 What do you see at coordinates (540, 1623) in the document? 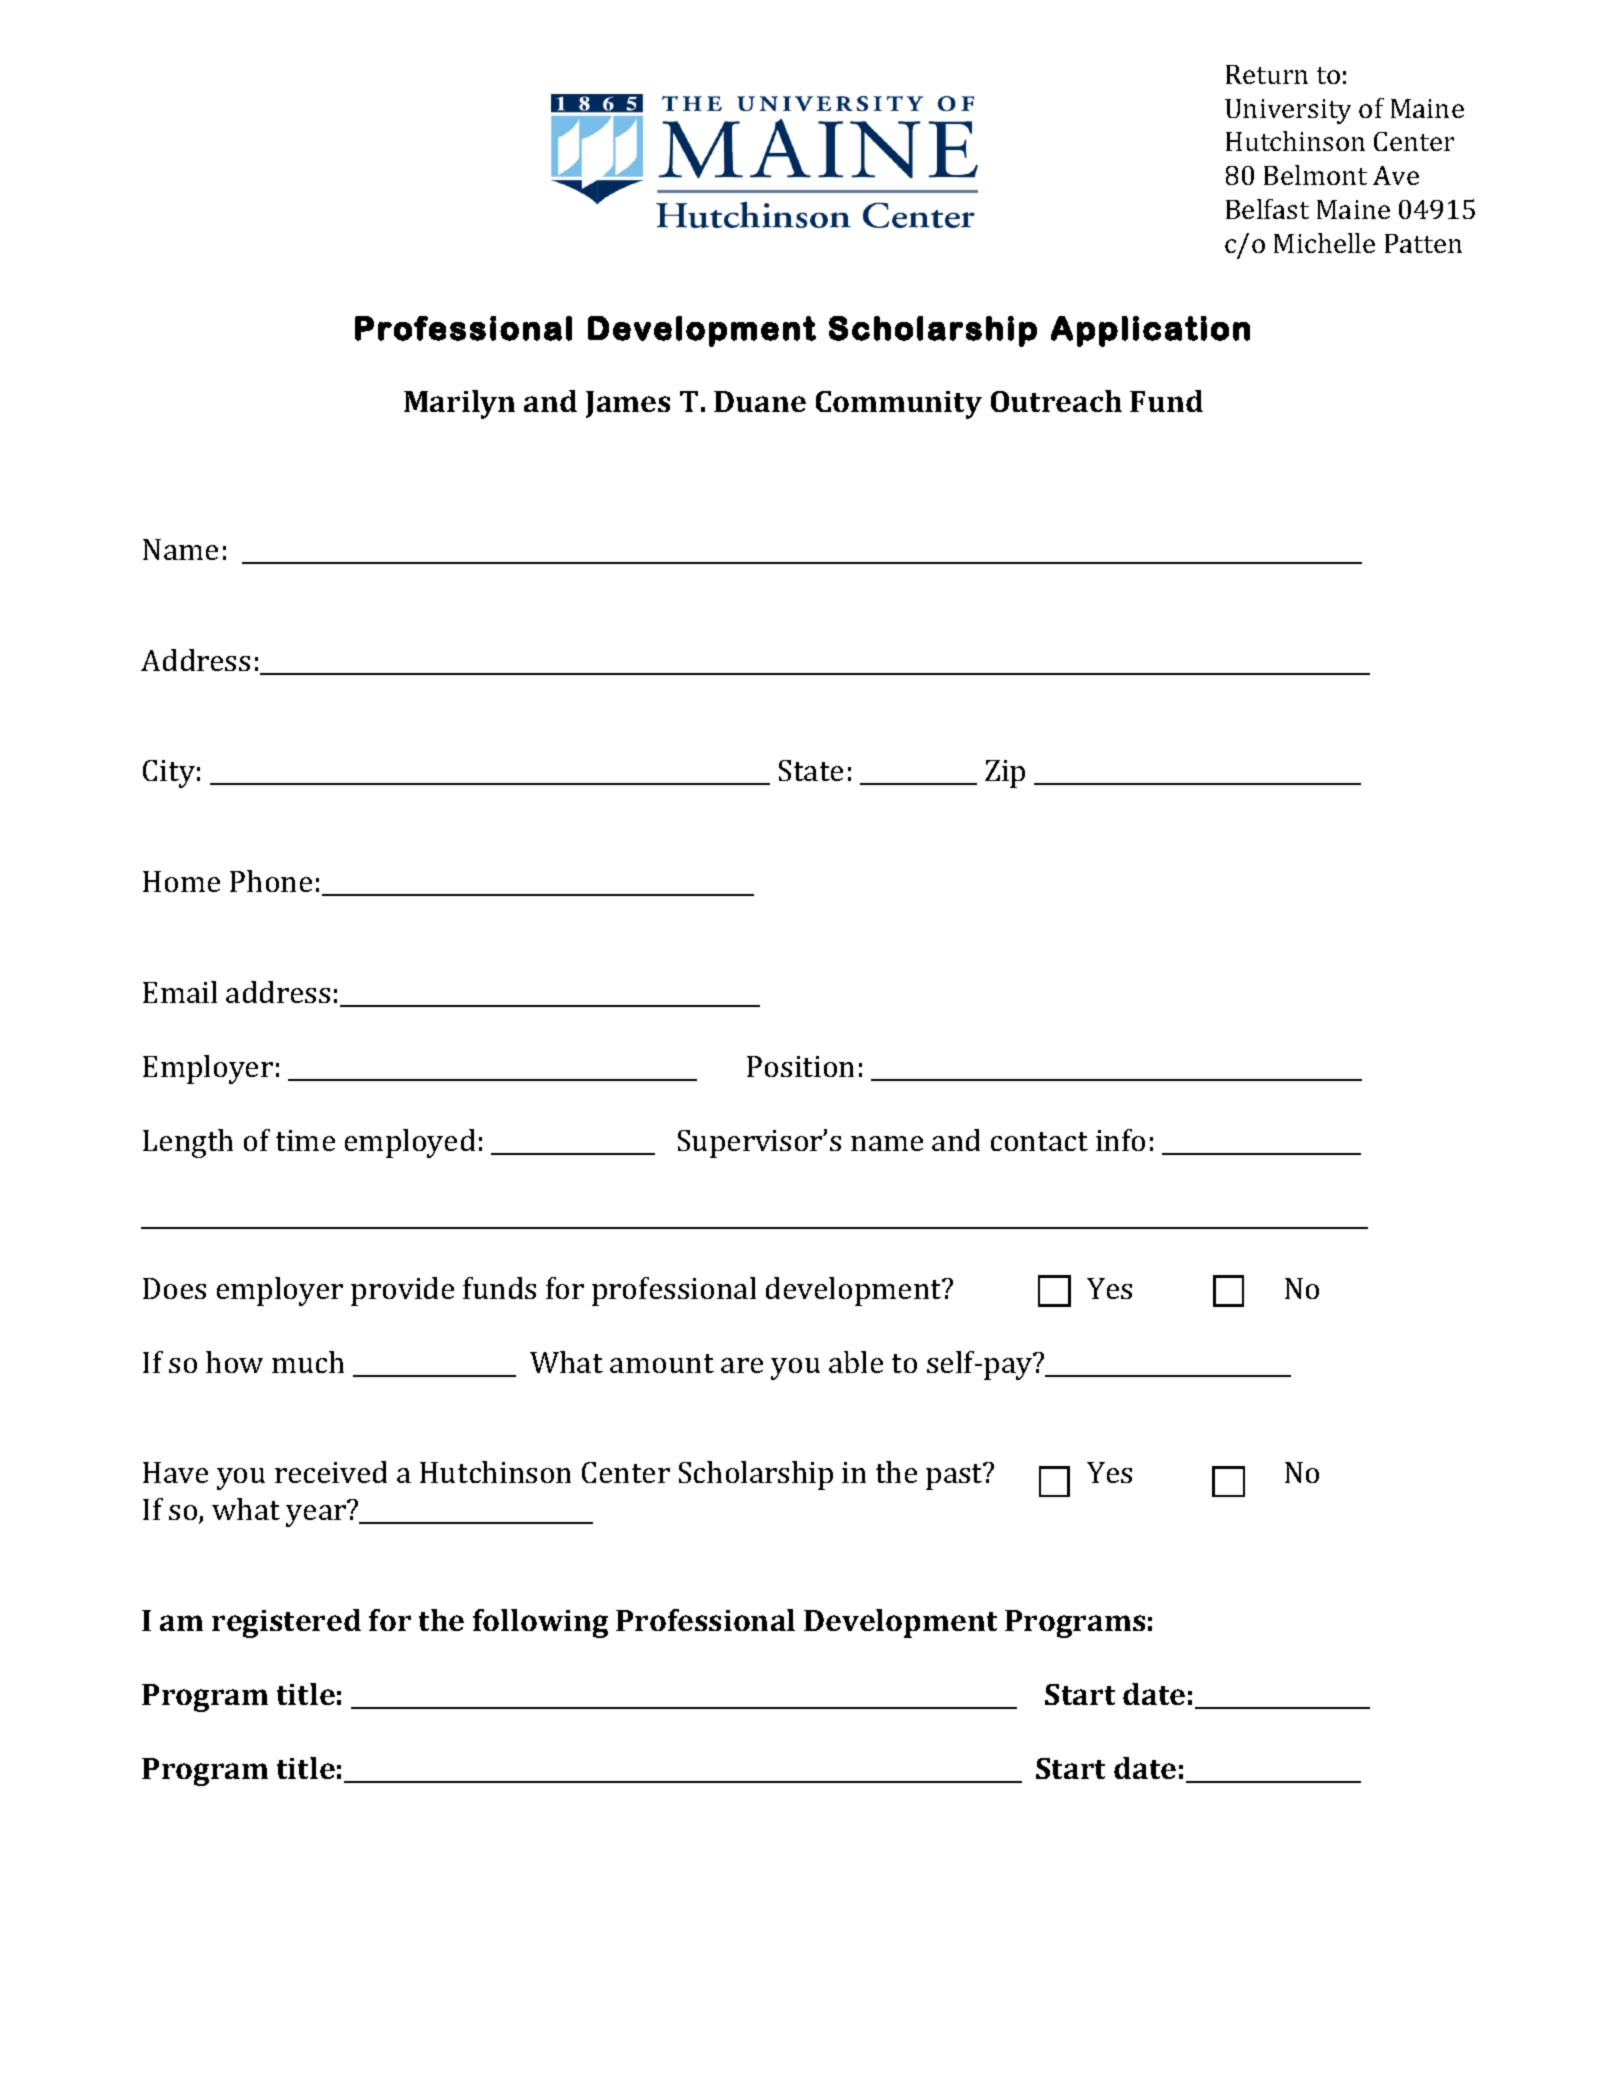
I see `following` at bounding box center [540, 1623].
